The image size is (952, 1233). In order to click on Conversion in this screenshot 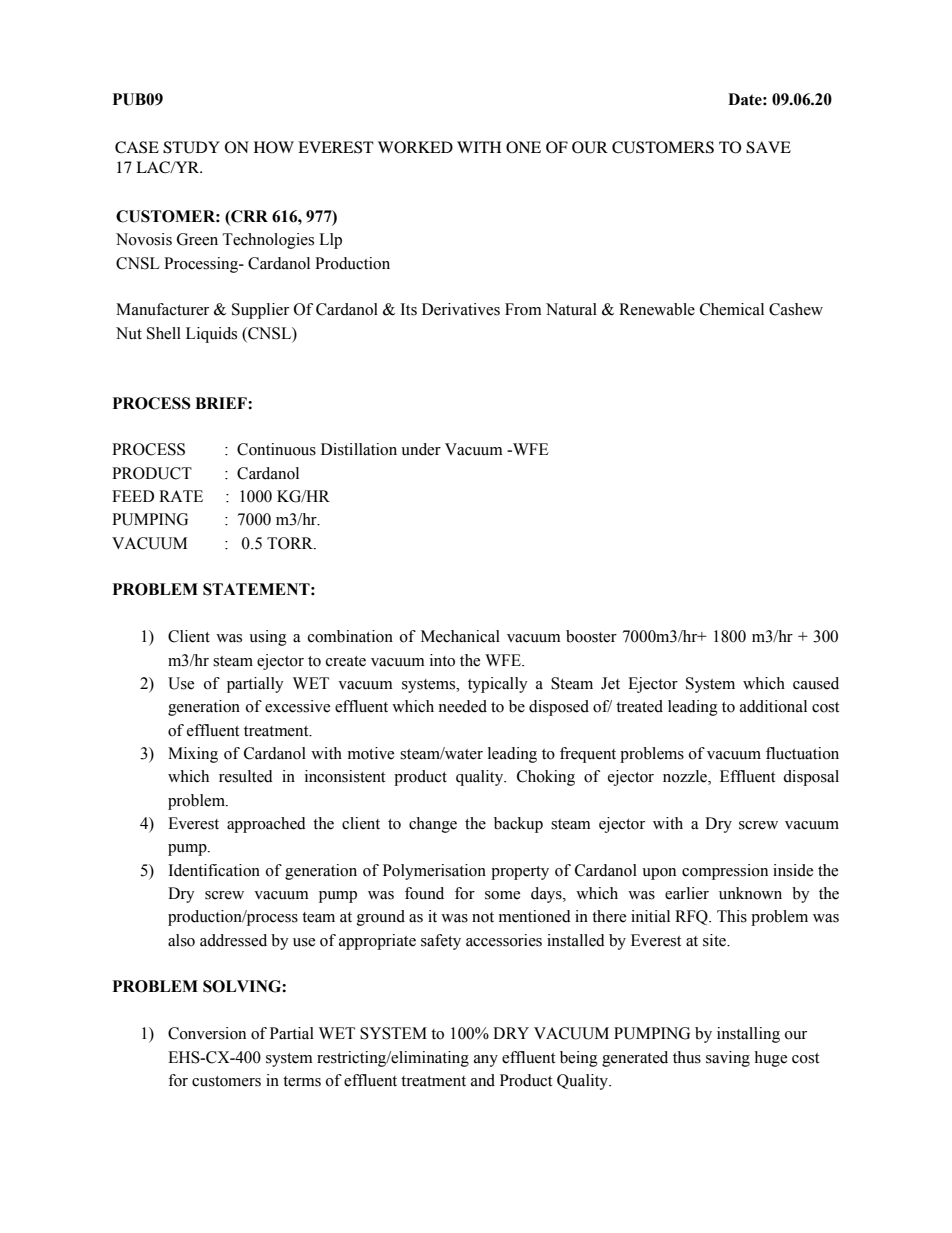, I will do `click(207, 1033)`.
